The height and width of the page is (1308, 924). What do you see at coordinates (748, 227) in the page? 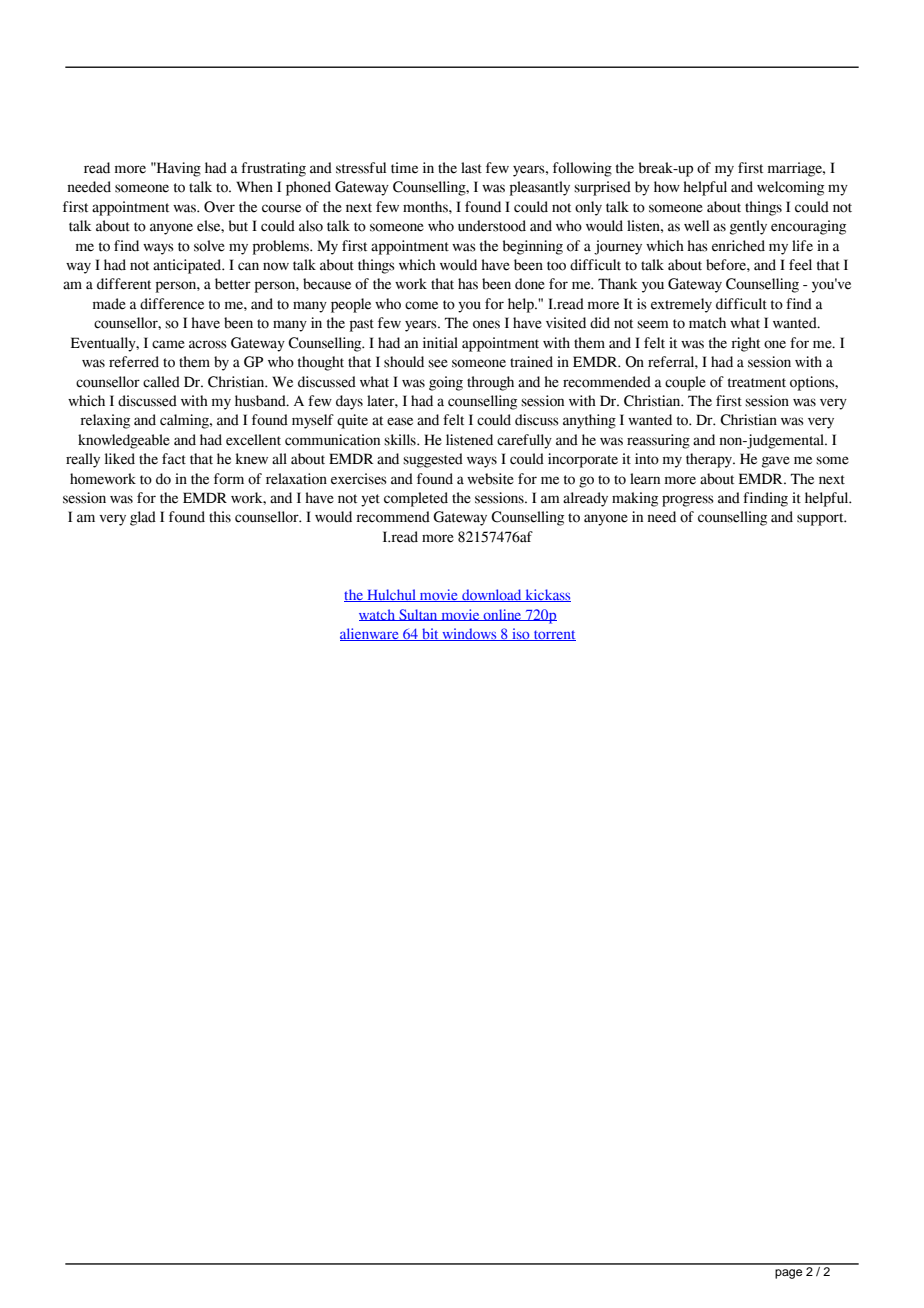
I see `gently` at bounding box center [748, 227].
